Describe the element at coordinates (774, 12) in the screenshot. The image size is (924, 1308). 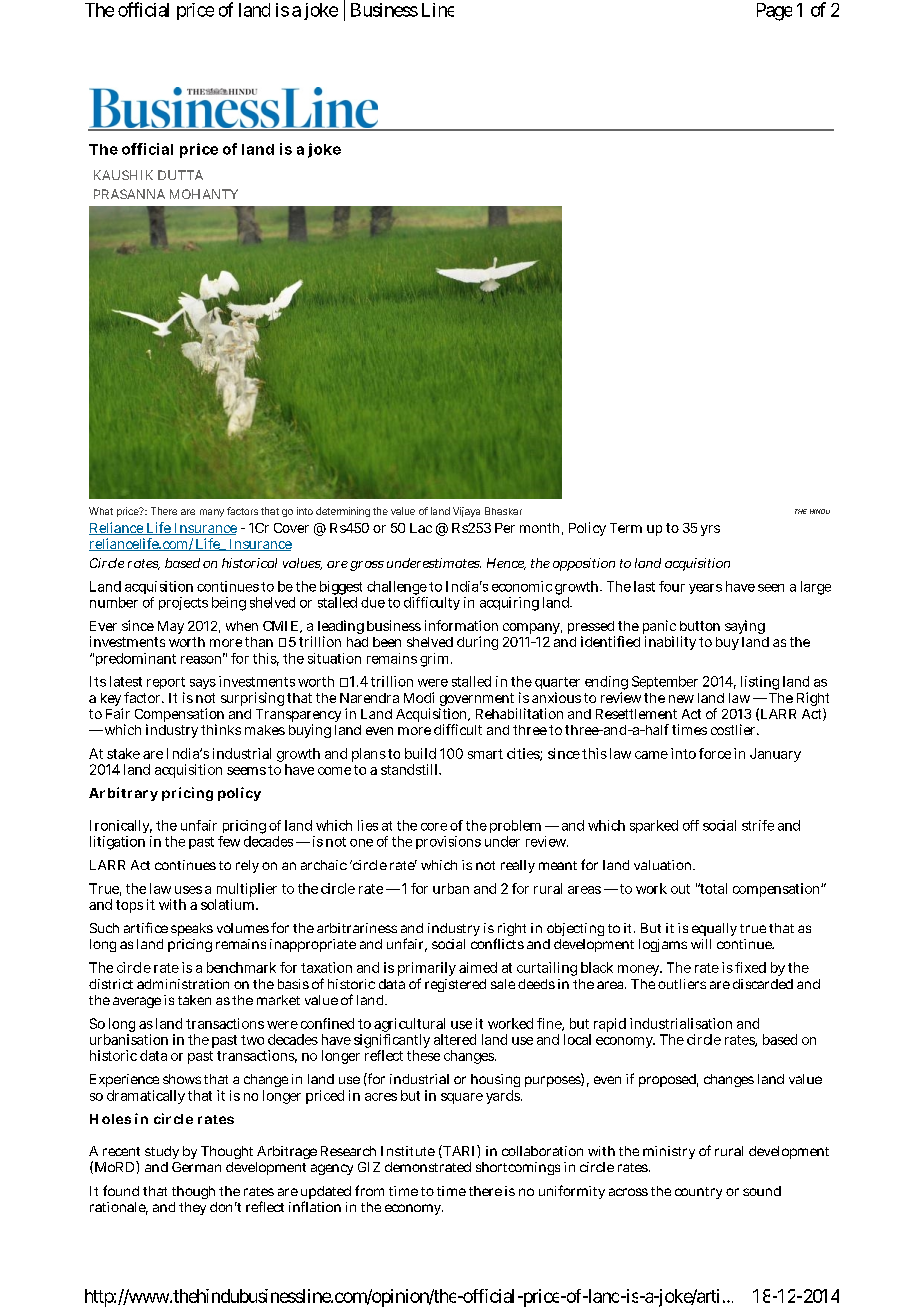
I see `Page` at that location.
